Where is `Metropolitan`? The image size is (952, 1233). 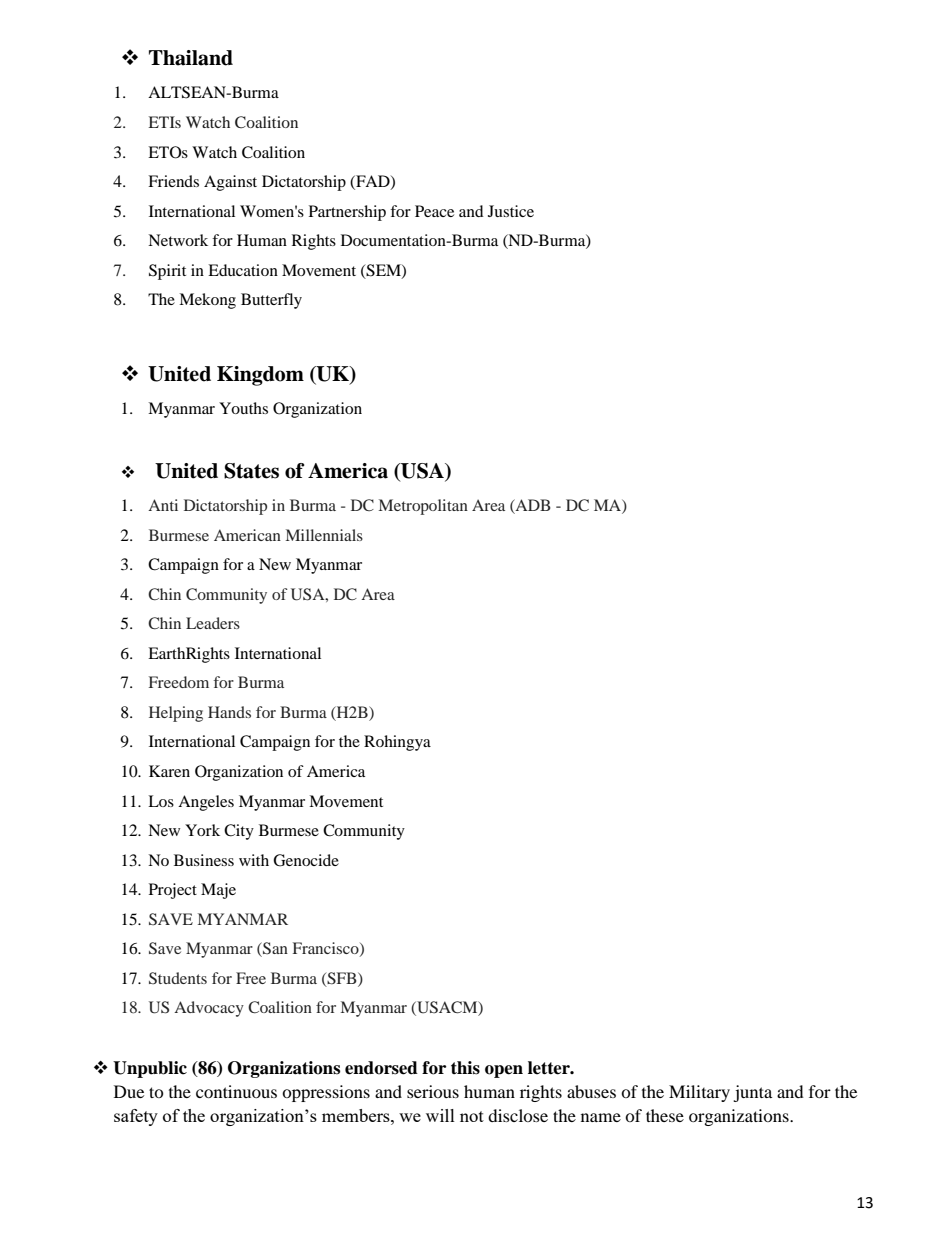
Metropolitan is located at coordinates (423, 507).
